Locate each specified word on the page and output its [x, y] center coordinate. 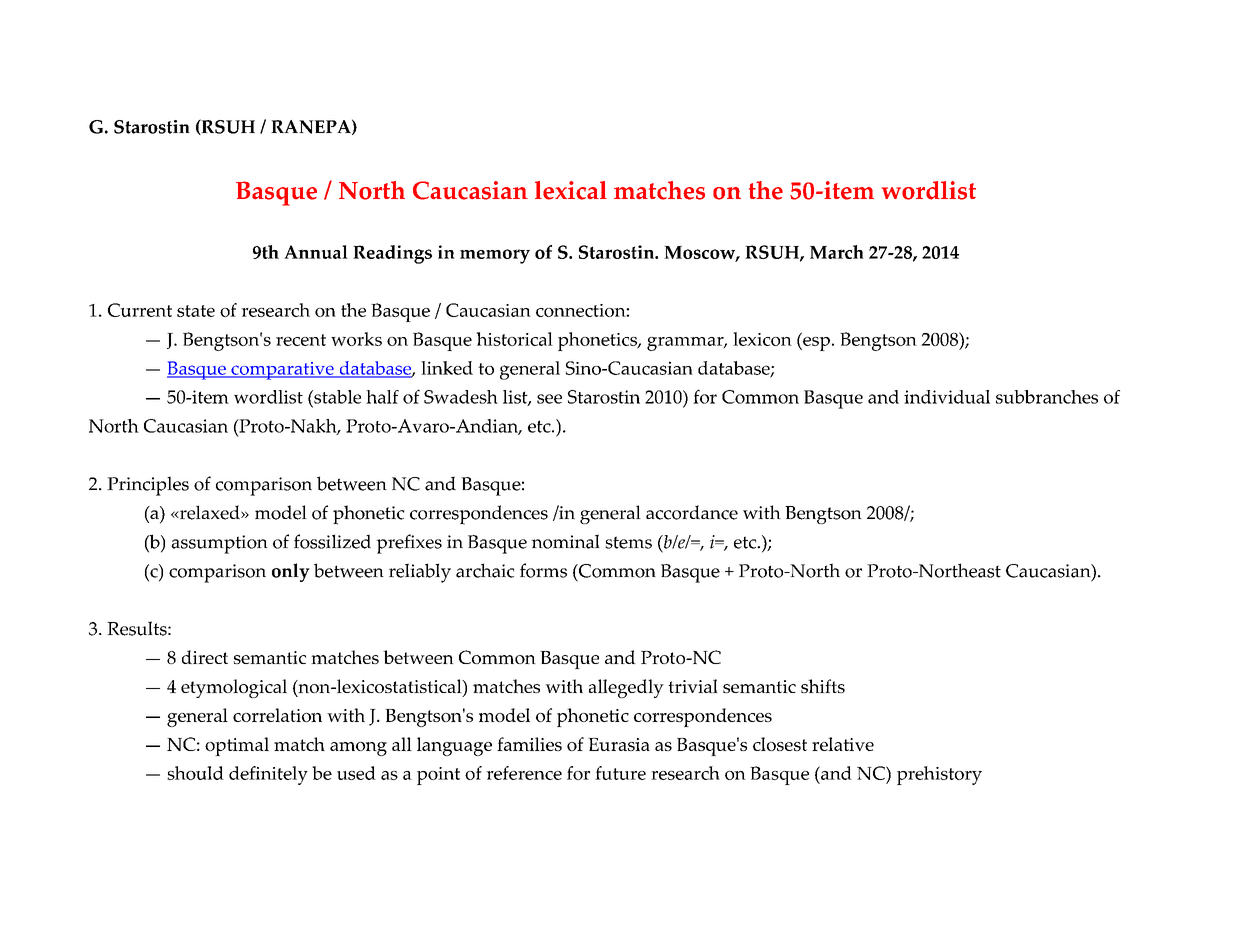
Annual [316, 252]
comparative [282, 371]
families [529, 744]
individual [947, 397]
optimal [237, 746]
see [549, 399]
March [837, 252]
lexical [571, 190]
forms [543, 570]
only [291, 572]
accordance [692, 512]
